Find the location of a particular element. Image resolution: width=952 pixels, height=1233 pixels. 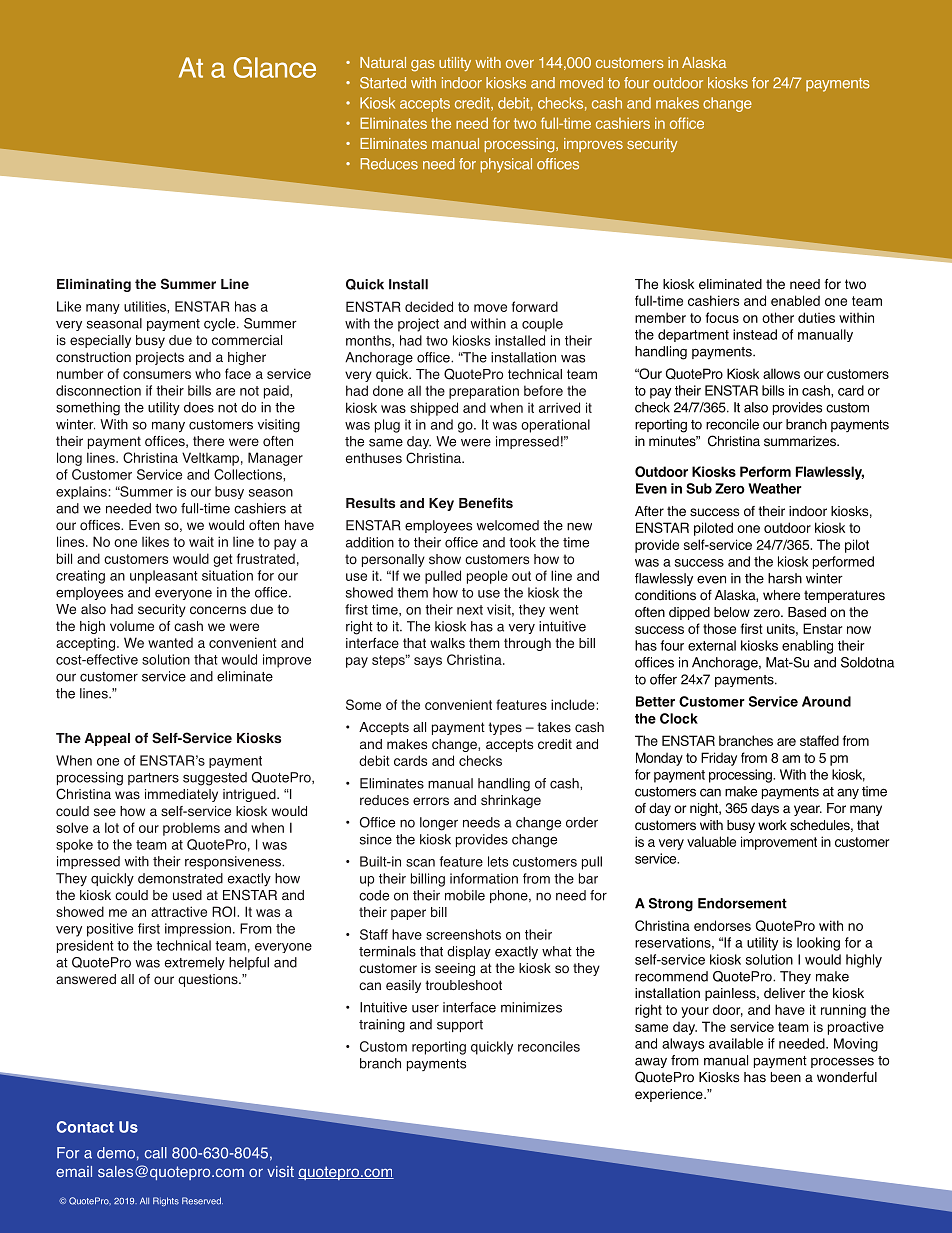

over is located at coordinates (520, 64).
